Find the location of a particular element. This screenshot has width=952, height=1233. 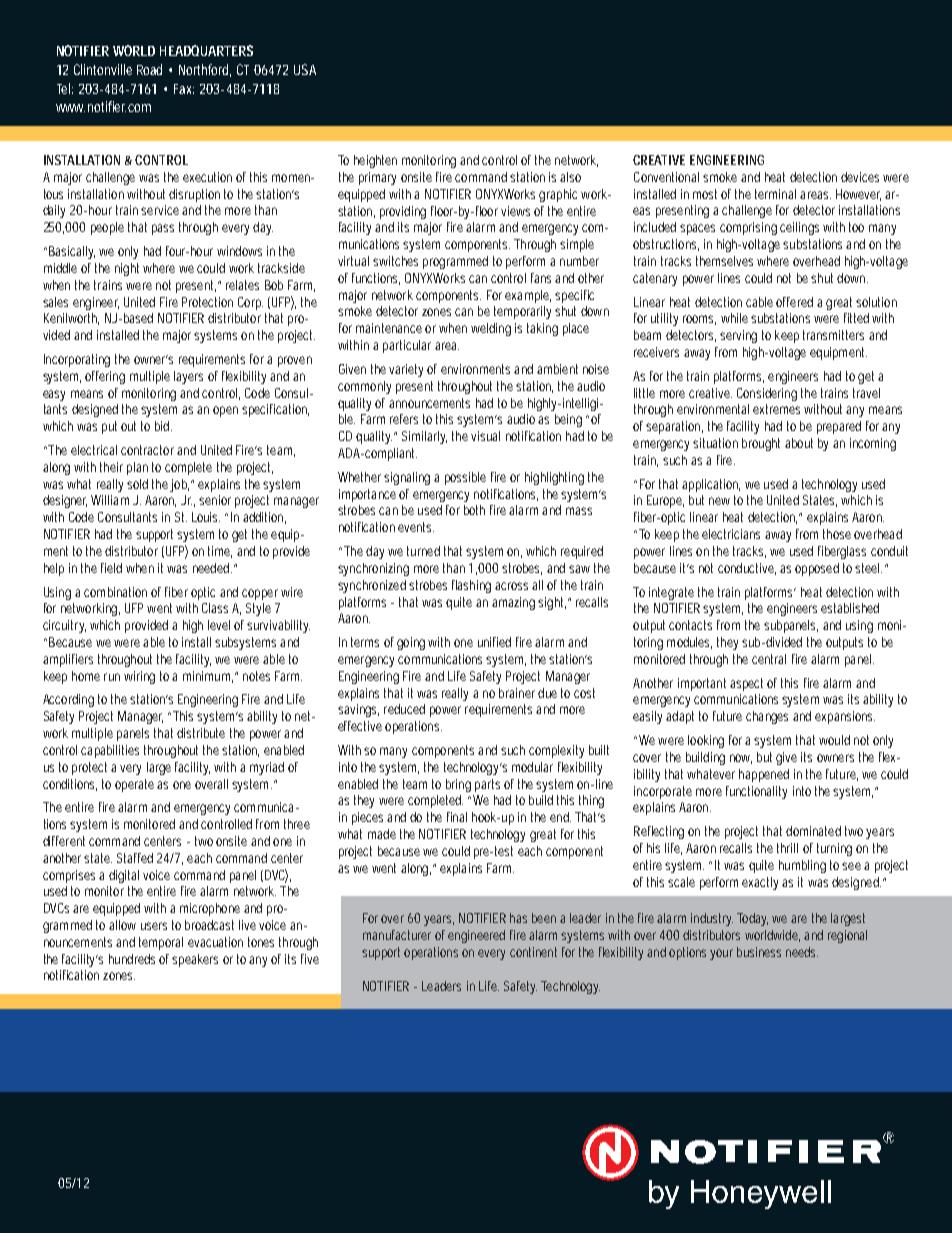

users is located at coordinates (154, 926).
